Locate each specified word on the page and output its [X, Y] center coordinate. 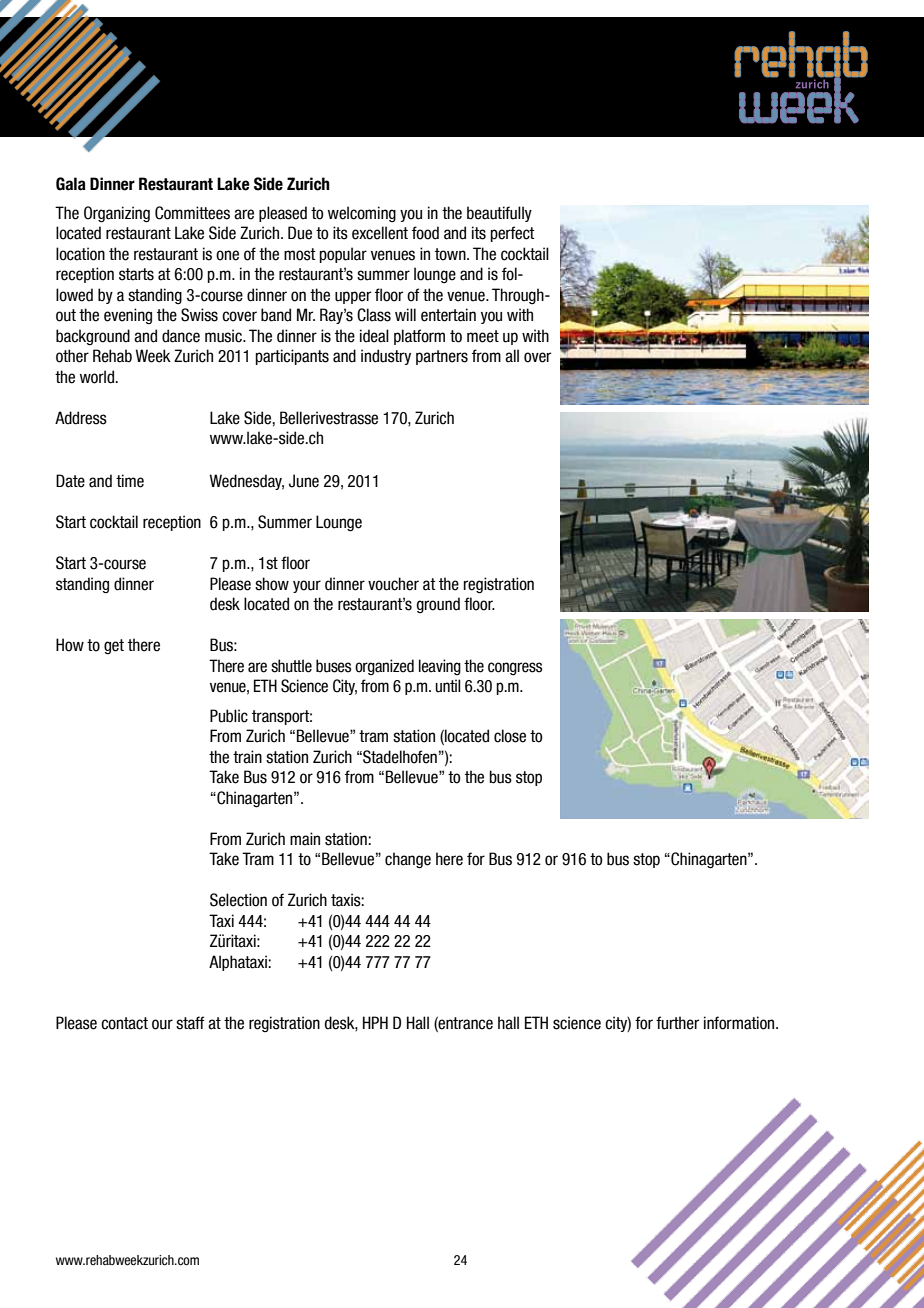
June [304, 481]
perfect [512, 234]
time [130, 481]
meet [483, 336]
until [448, 686]
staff [190, 1023]
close [510, 736]
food [425, 233]
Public [229, 716]
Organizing [117, 214]
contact [124, 1023]
